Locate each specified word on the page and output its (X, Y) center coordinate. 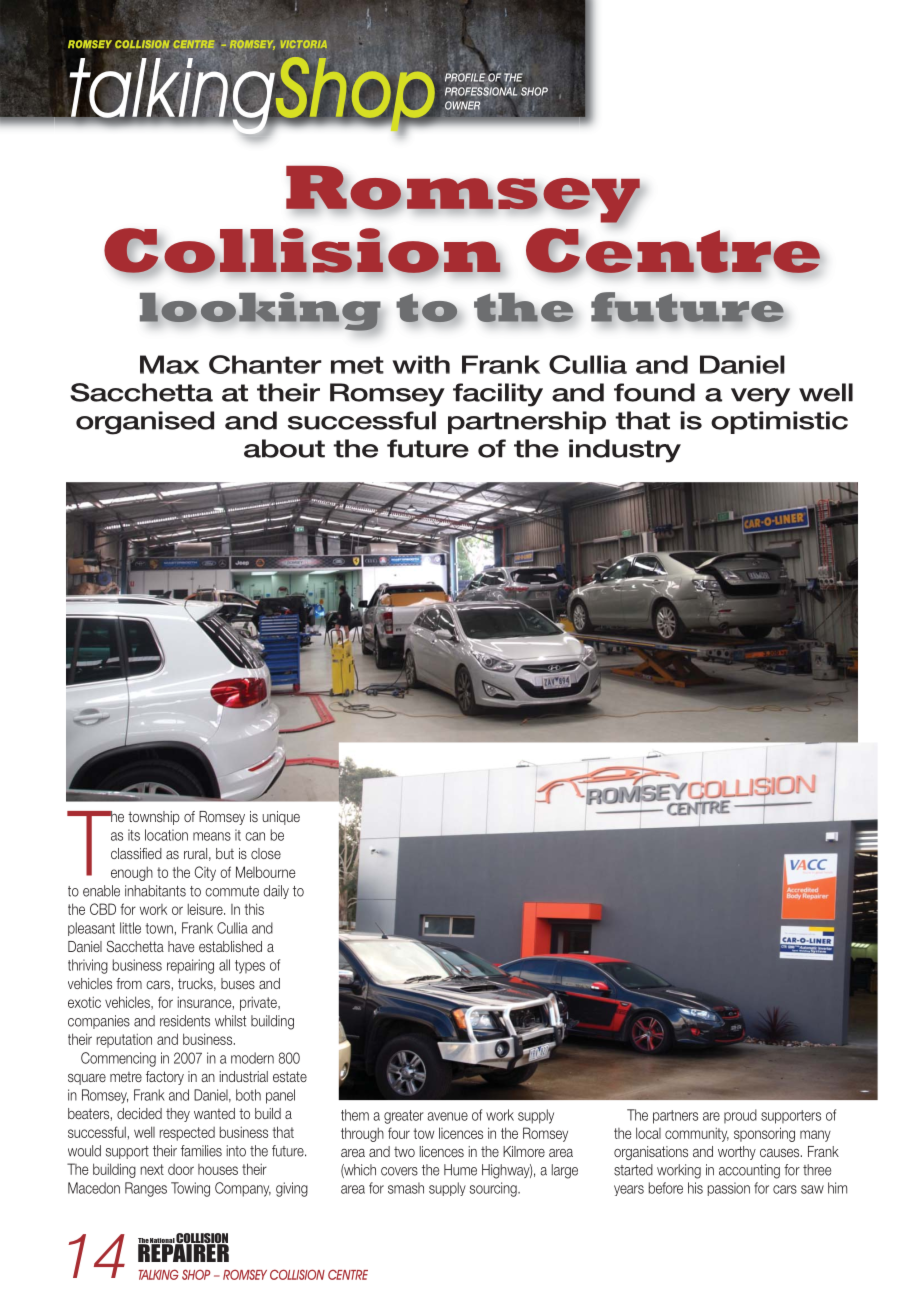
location (166, 835)
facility (498, 395)
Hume (460, 1170)
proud (740, 1116)
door (181, 1169)
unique (281, 818)
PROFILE (465, 77)
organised (145, 423)
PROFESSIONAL (481, 90)
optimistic (779, 422)
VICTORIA (304, 44)
